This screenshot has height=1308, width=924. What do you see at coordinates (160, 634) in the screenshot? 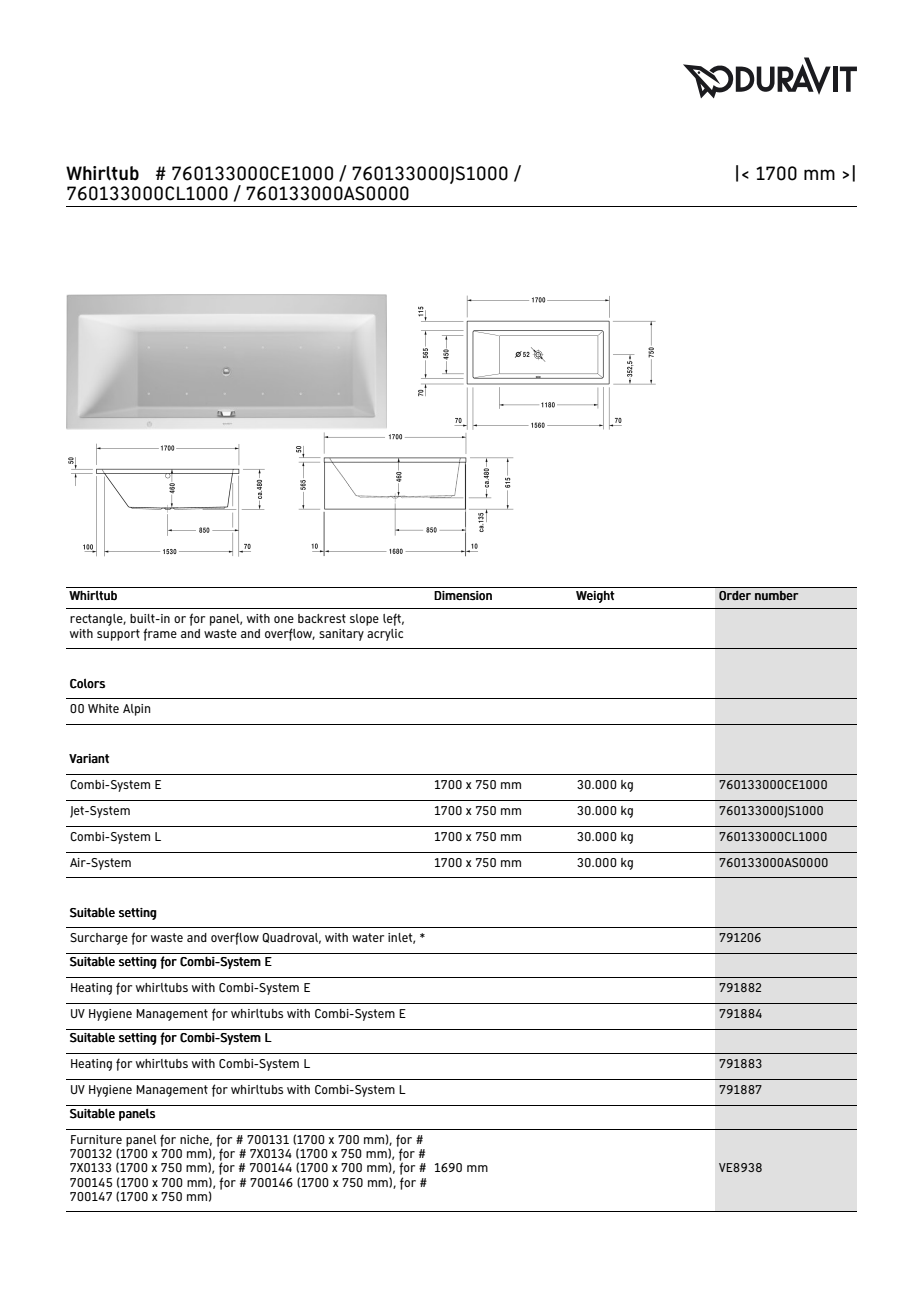
I see `frame` at bounding box center [160, 634].
